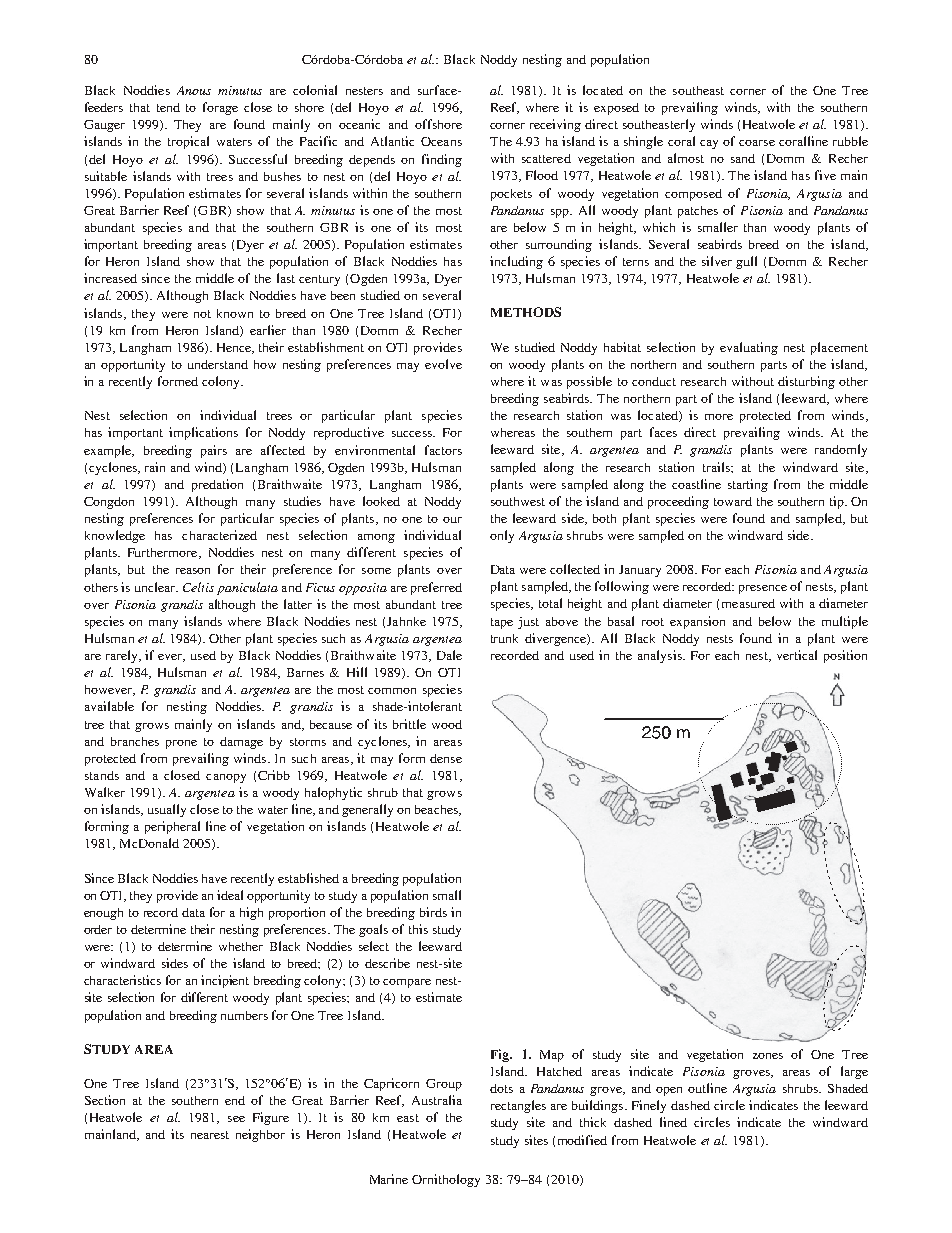 Image resolution: width=952 pixels, height=1233 pixels. Describe the element at coordinates (441, 141) in the screenshot. I see `Oceans` at that location.
